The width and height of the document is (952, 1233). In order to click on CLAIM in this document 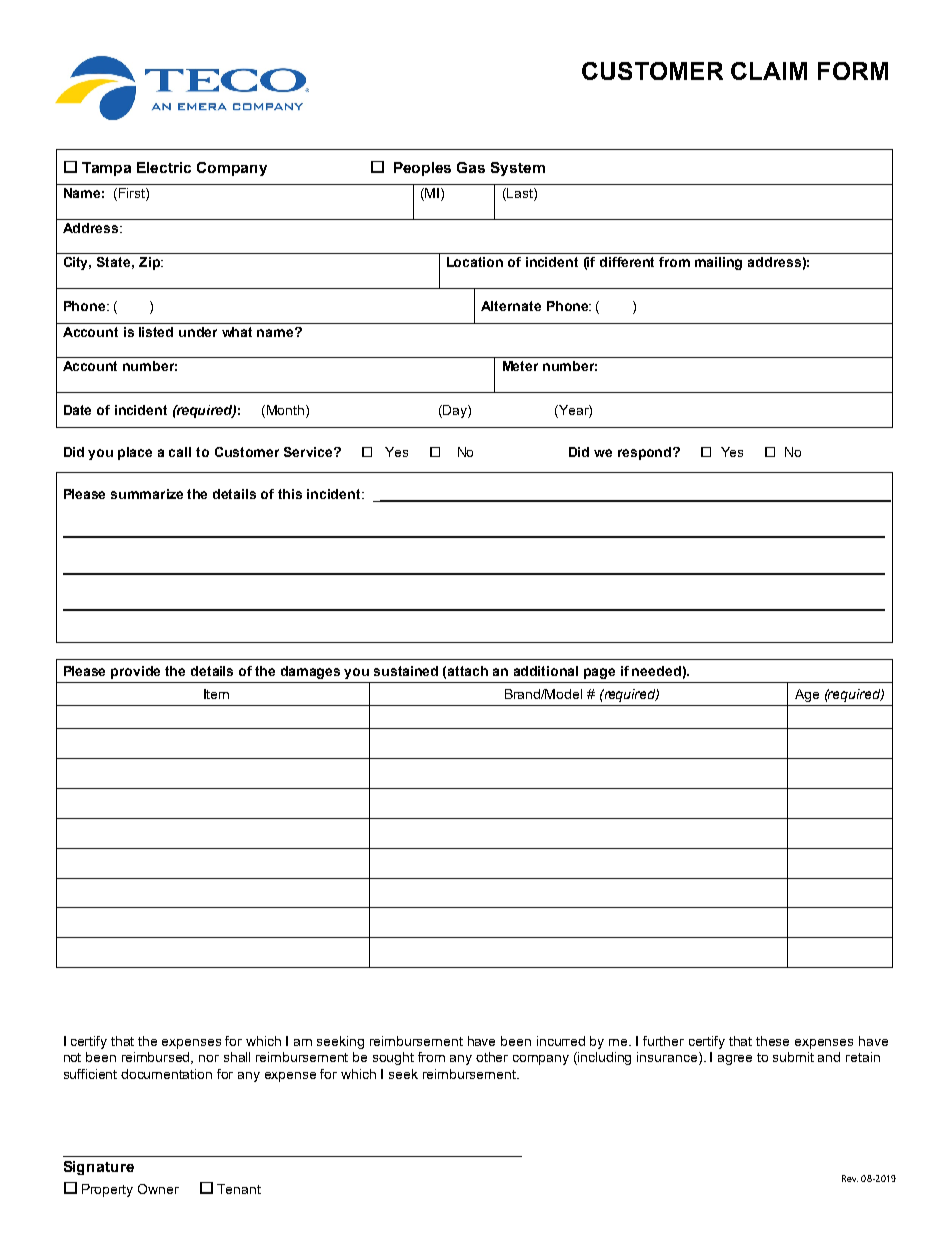, I will do `click(769, 71)`.
